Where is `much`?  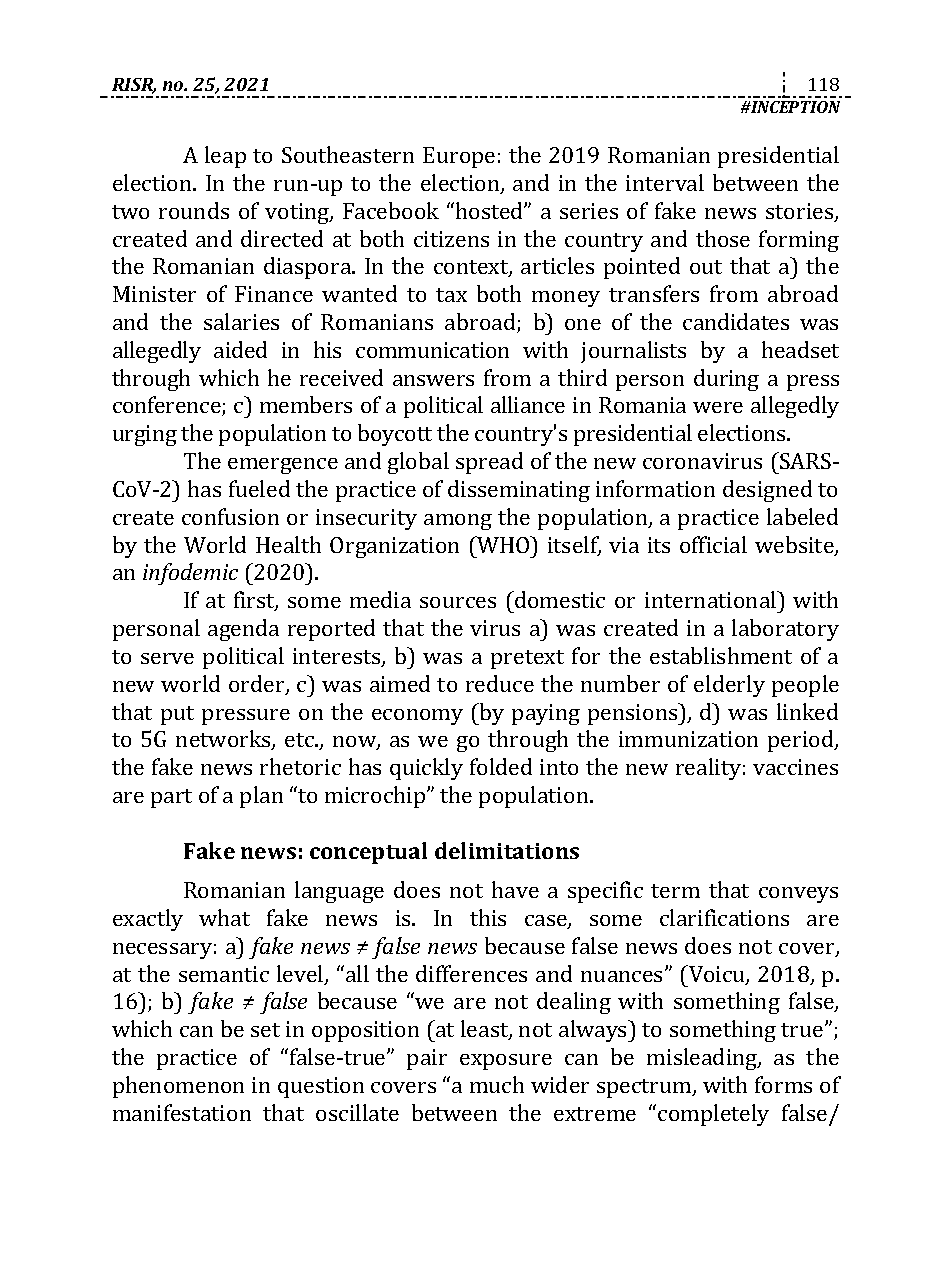
much is located at coordinates (497, 1084).
